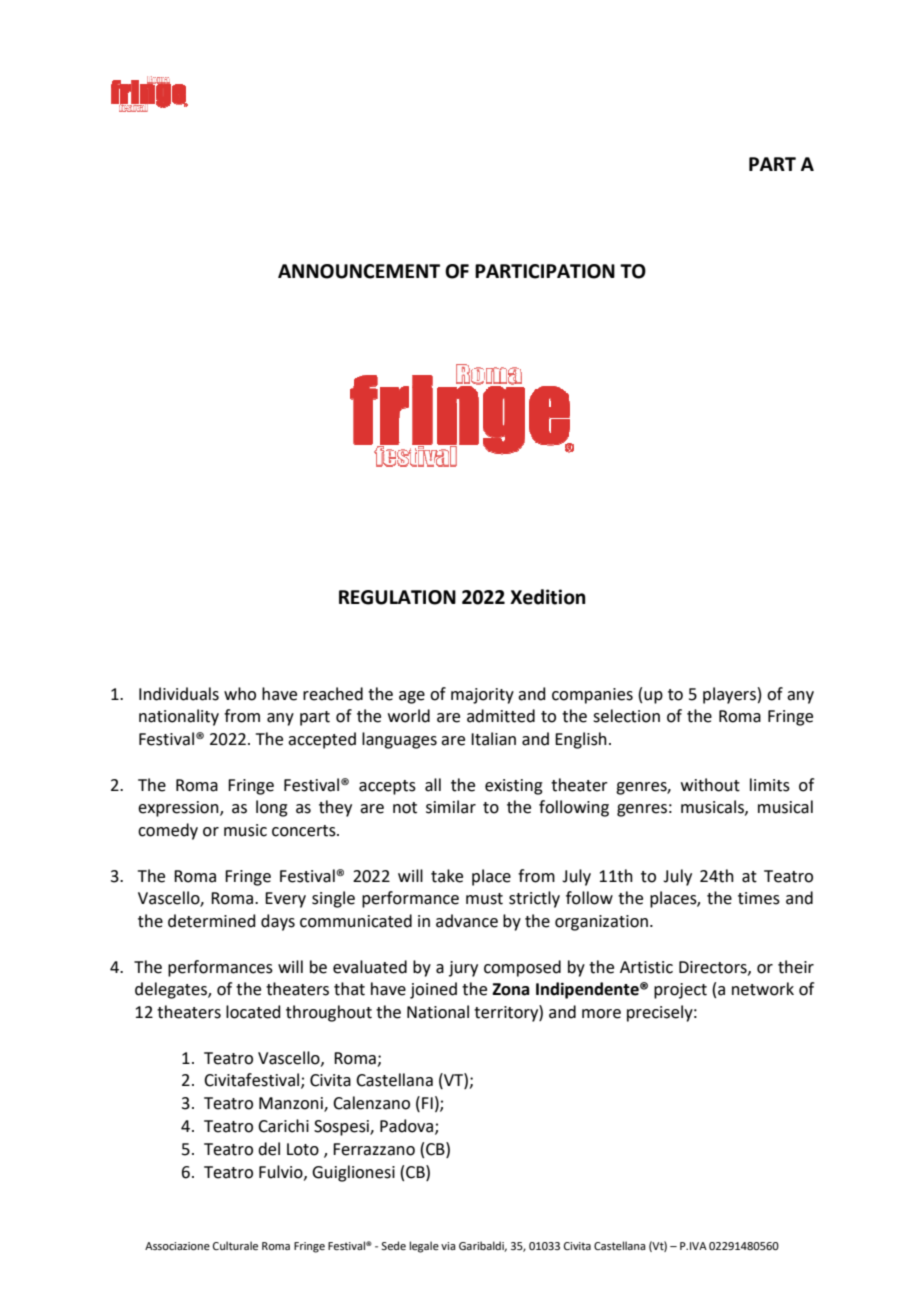  Describe the element at coordinates (451, 807) in the screenshot. I see `similar` at that location.
